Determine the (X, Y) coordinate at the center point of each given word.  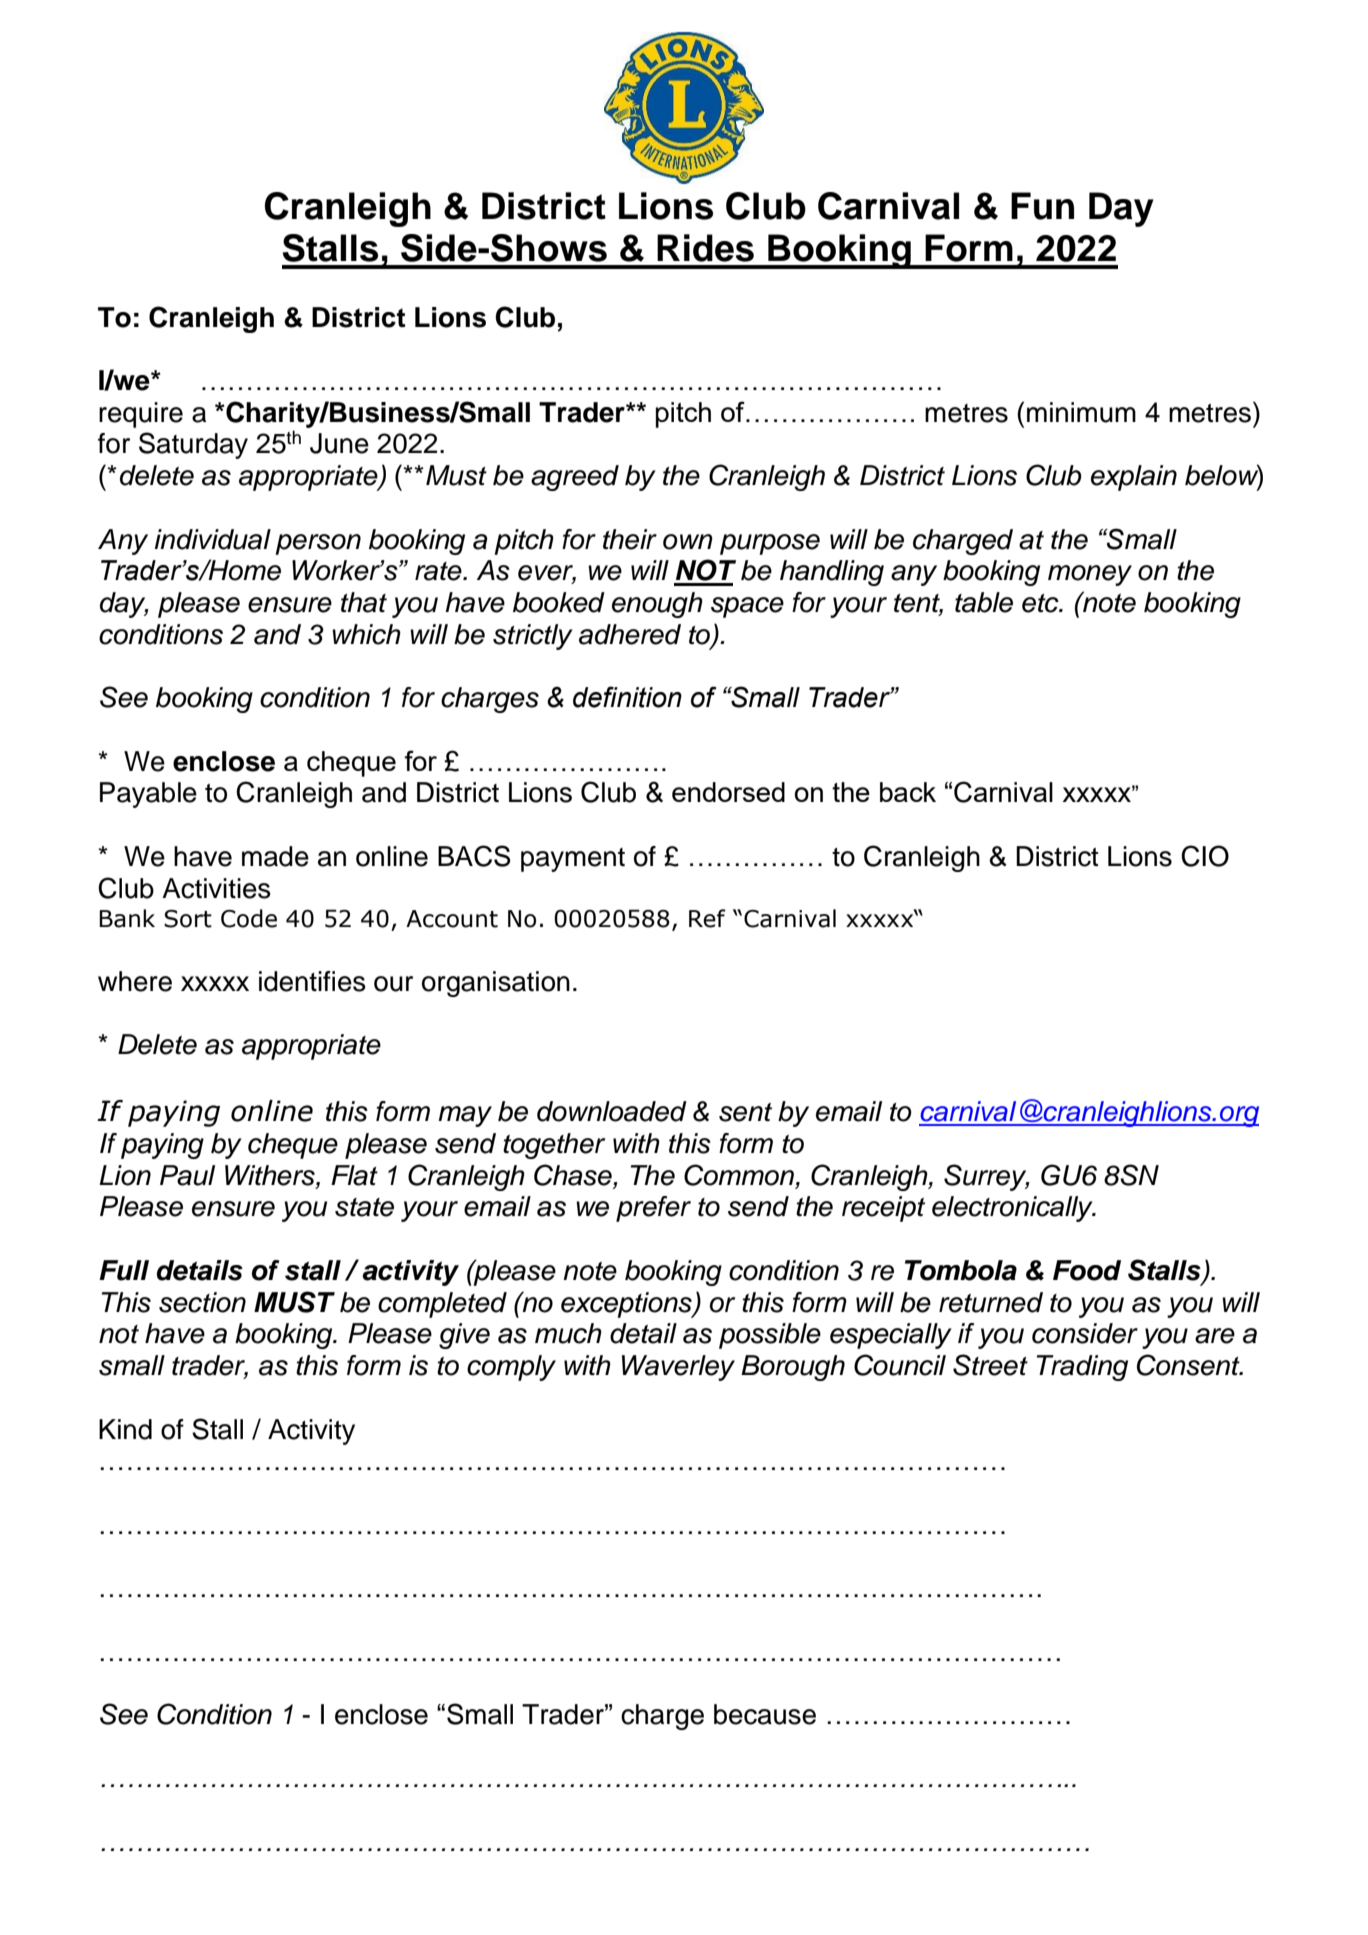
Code (249, 918)
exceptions (627, 1305)
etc (1041, 603)
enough (657, 605)
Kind (125, 1429)
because (765, 1714)
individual (213, 539)
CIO (1205, 856)
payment (573, 860)
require (141, 415)
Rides (705, 248)
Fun (1042, 206)
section (202, 1302)
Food (1087, 1270)
